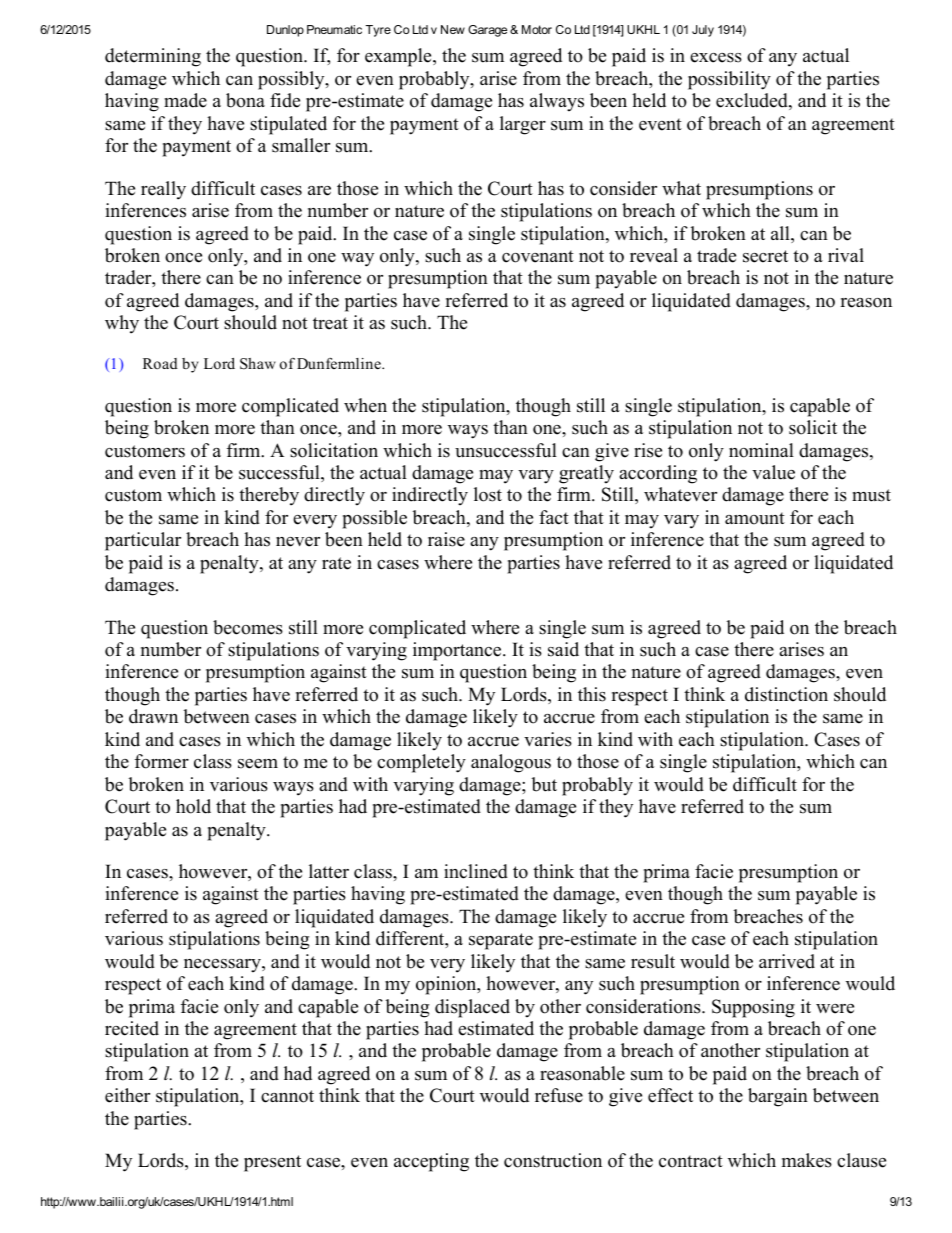 The image size is (952, 1233). Describe the element at coordinates (272, 1163) in the screenshot. I see `present` at that location.
